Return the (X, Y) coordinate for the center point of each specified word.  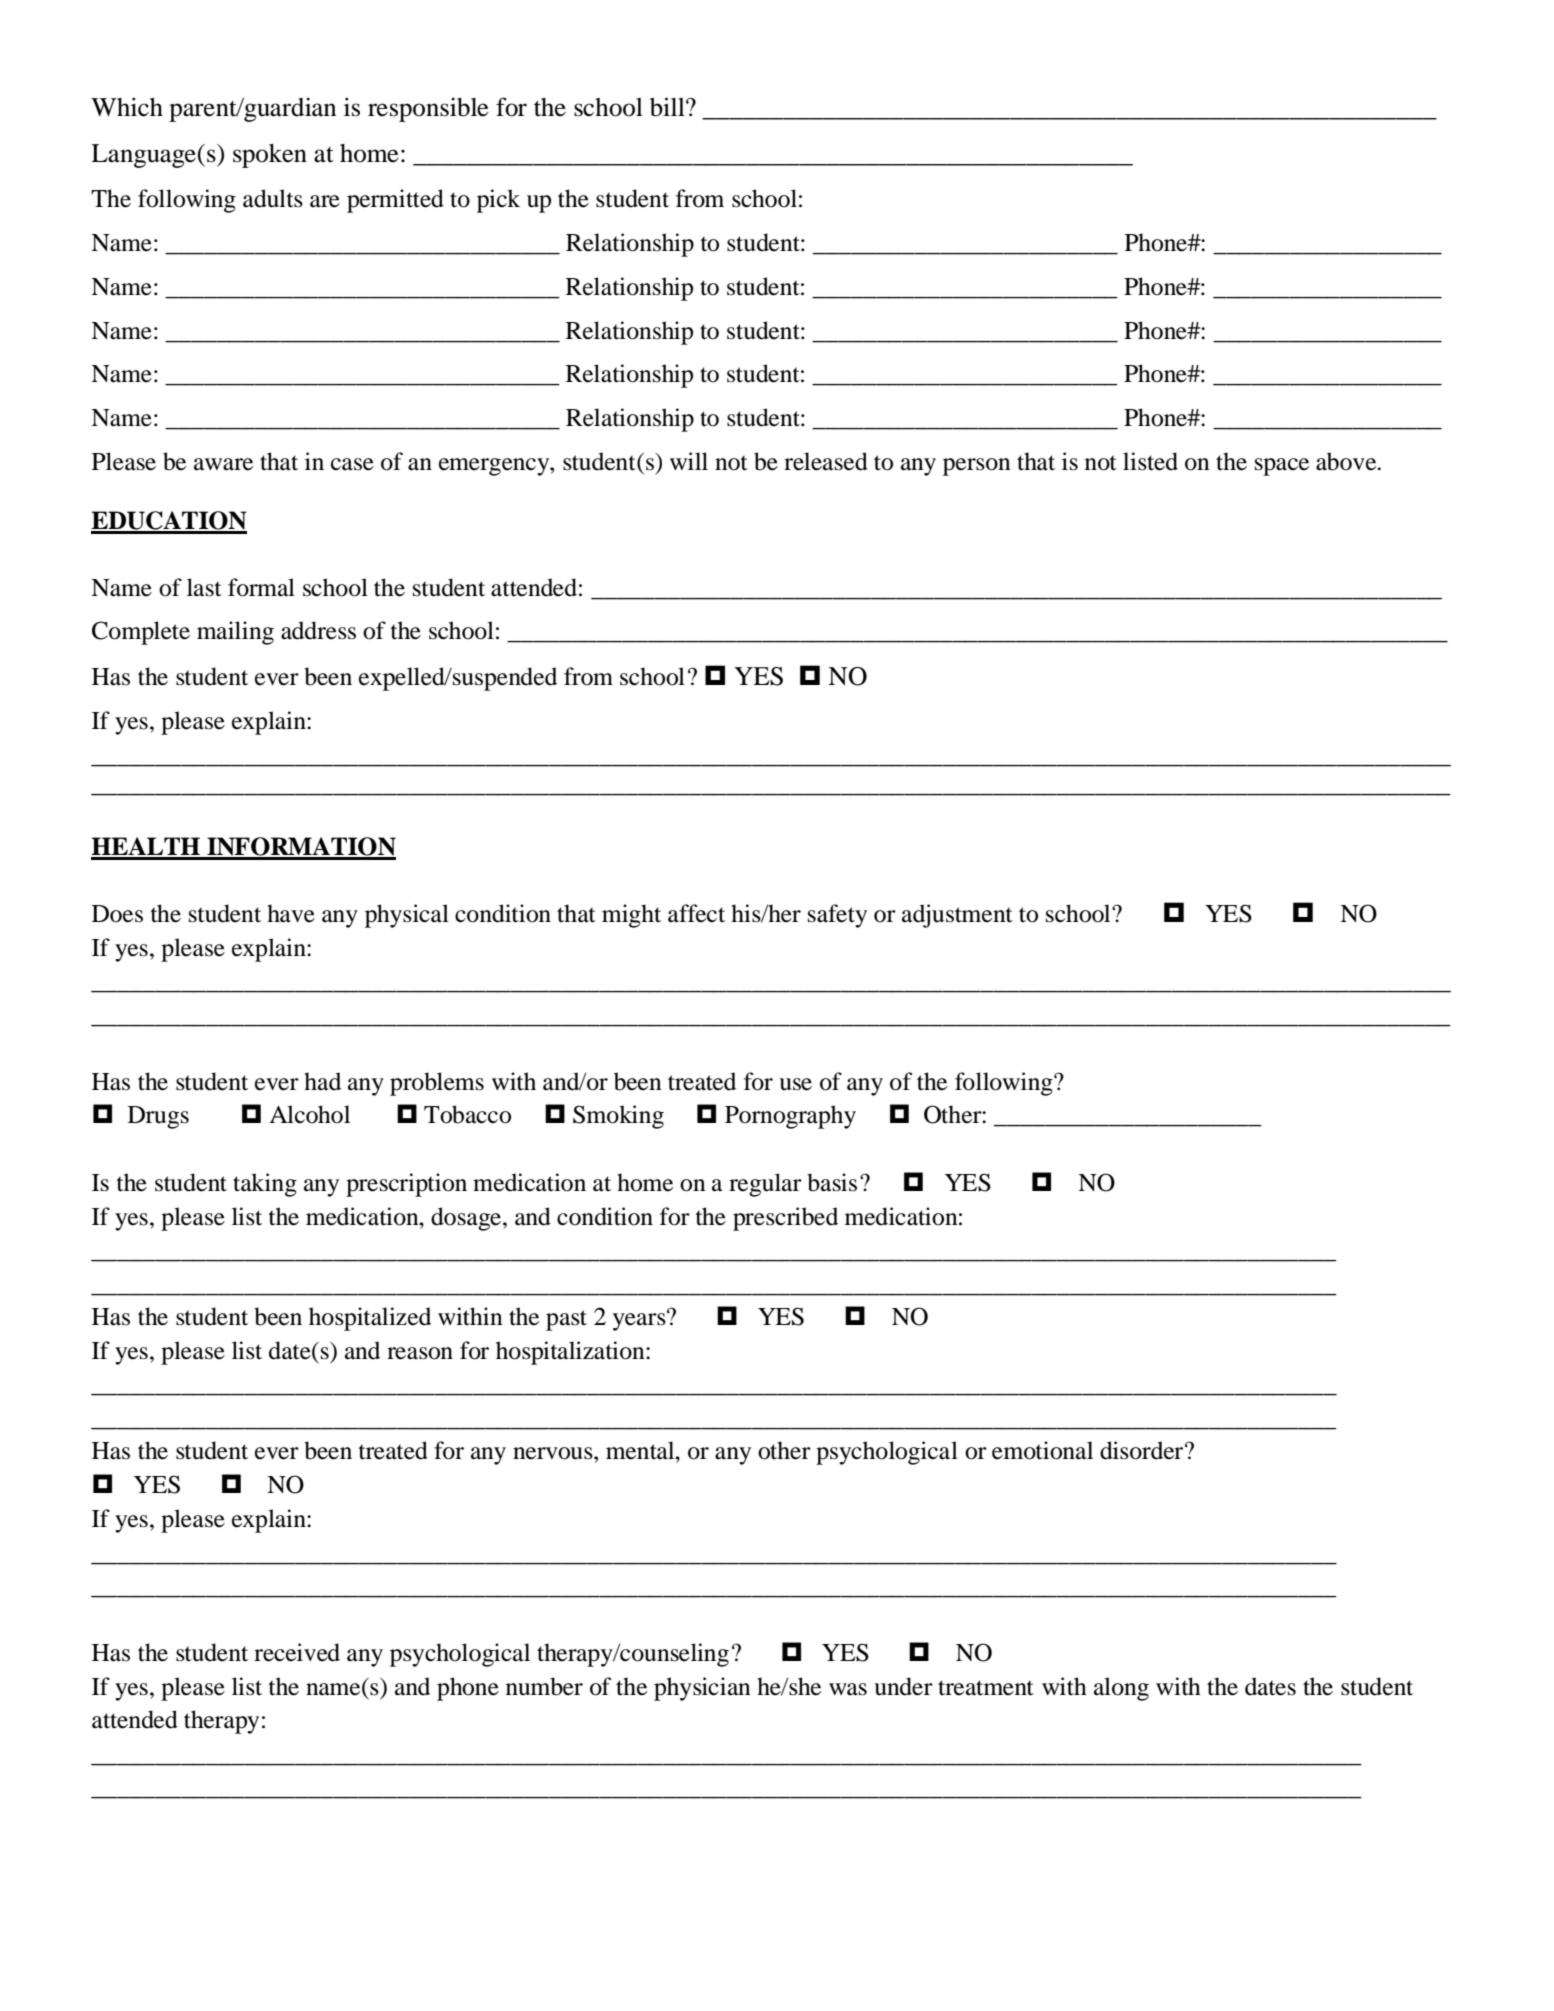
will (689, 461)
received (297, 1652)
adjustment (957, 916)
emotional (1042, 1450)
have (291, 913)
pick (498, 201)
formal (261, 587)
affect (696, 913)
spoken (270, 156)
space (1282, 467)
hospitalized (370, 1319)
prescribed (785, 1219)
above (1347, 461)
